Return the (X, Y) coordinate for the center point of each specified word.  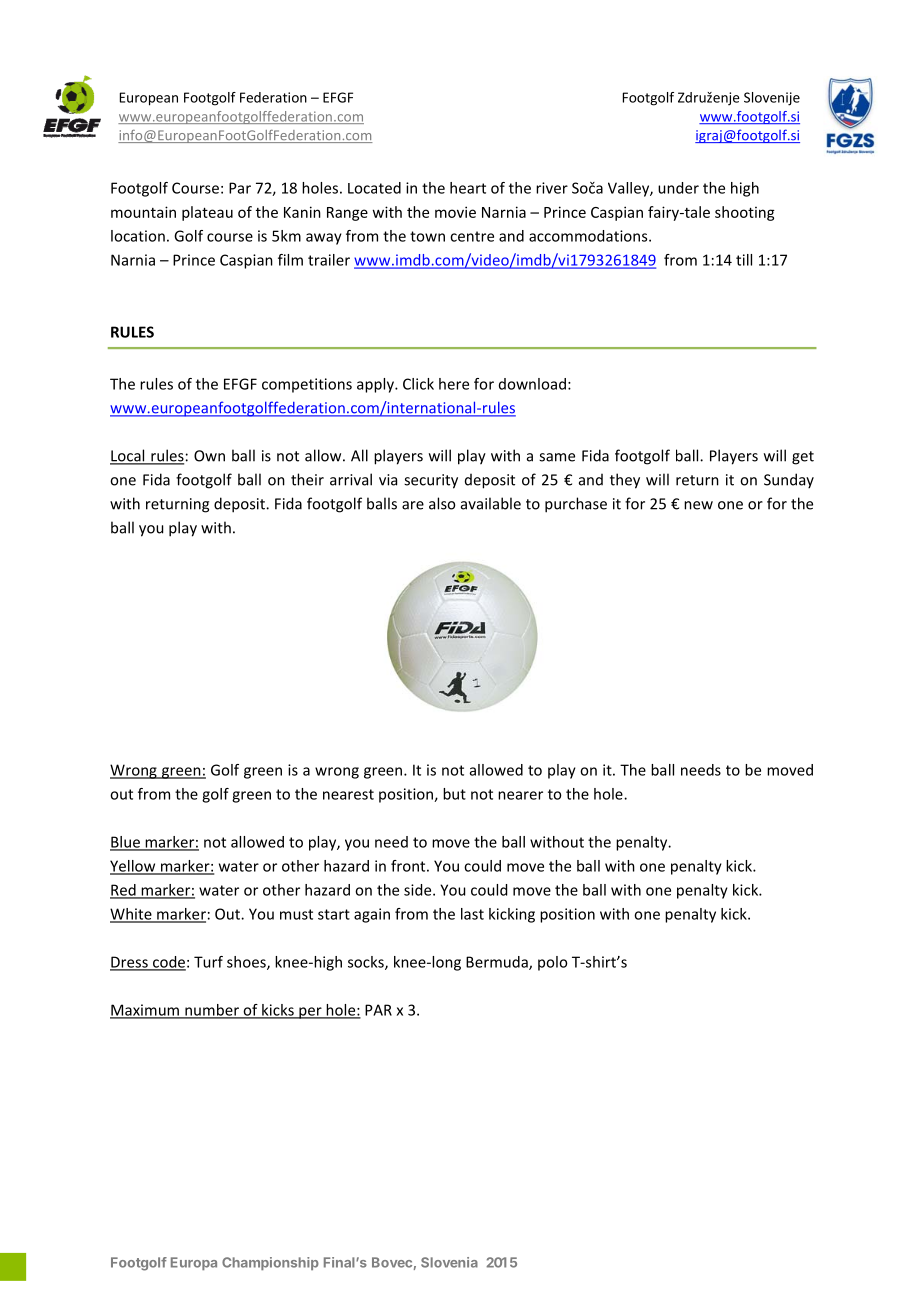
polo (553, 963)
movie (455, 212)
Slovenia (449, 1262)
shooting (745, 213)
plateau (207, 213)
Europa (194, 1263)
